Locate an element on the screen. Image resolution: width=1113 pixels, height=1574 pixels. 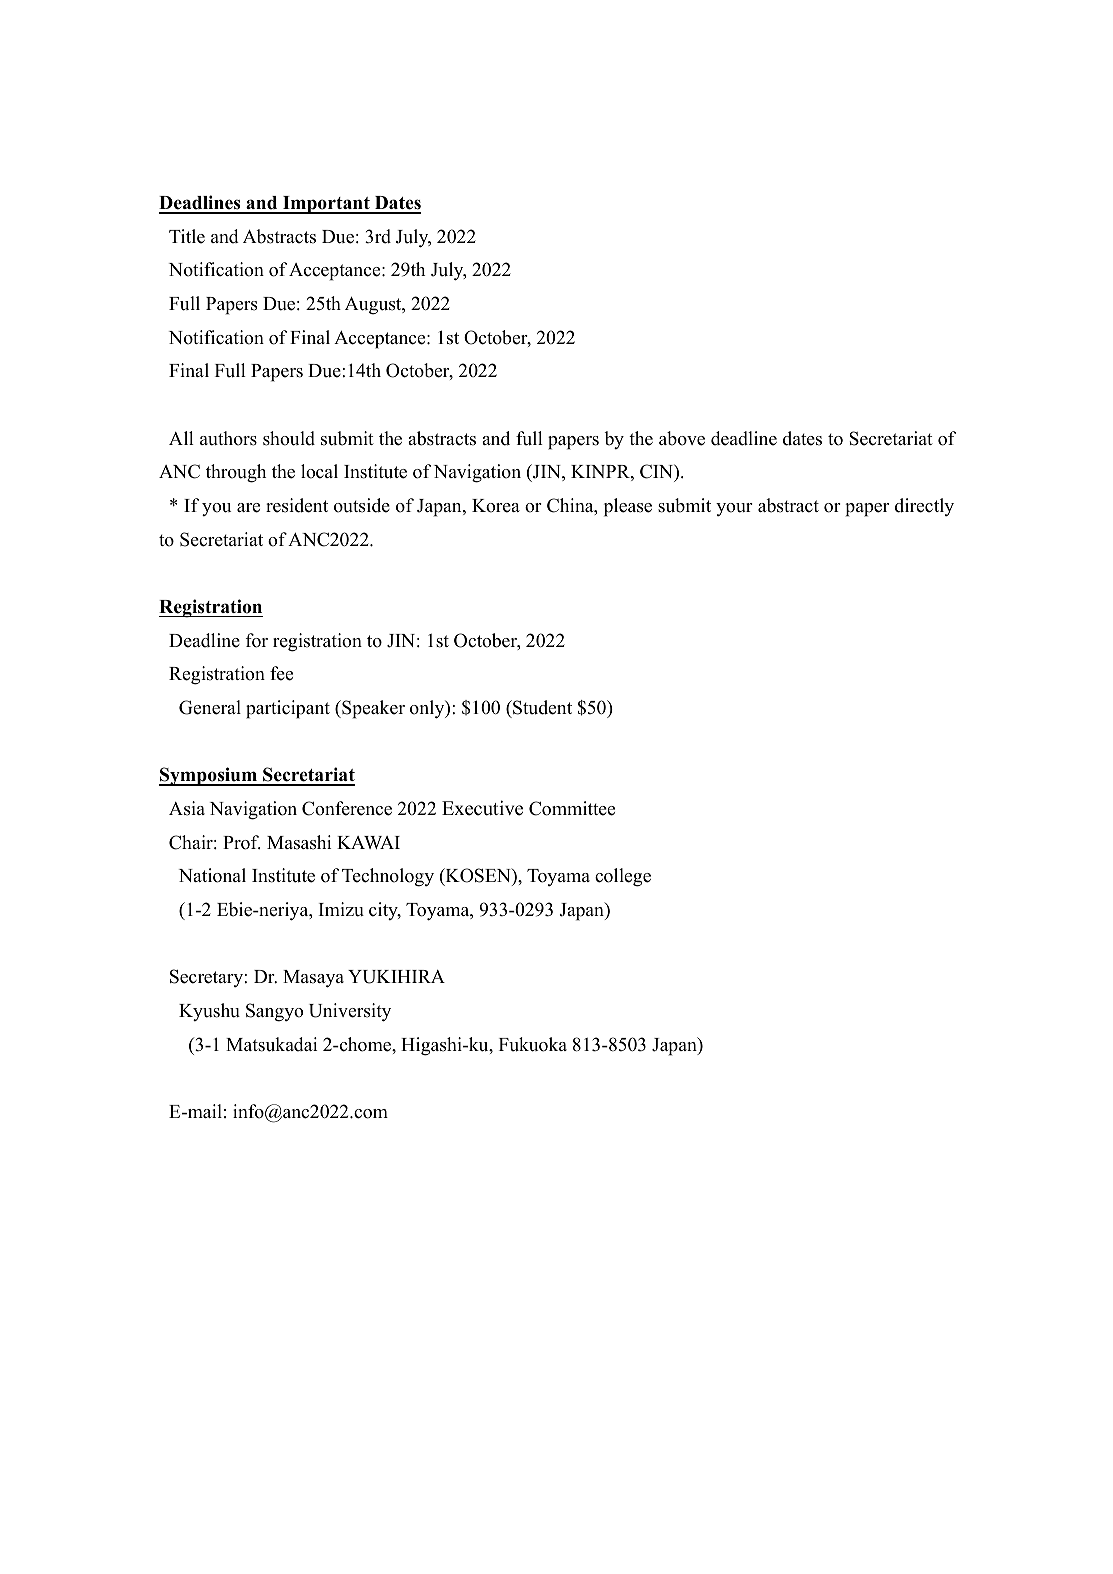
resident is located at coordinates (297, 505).
